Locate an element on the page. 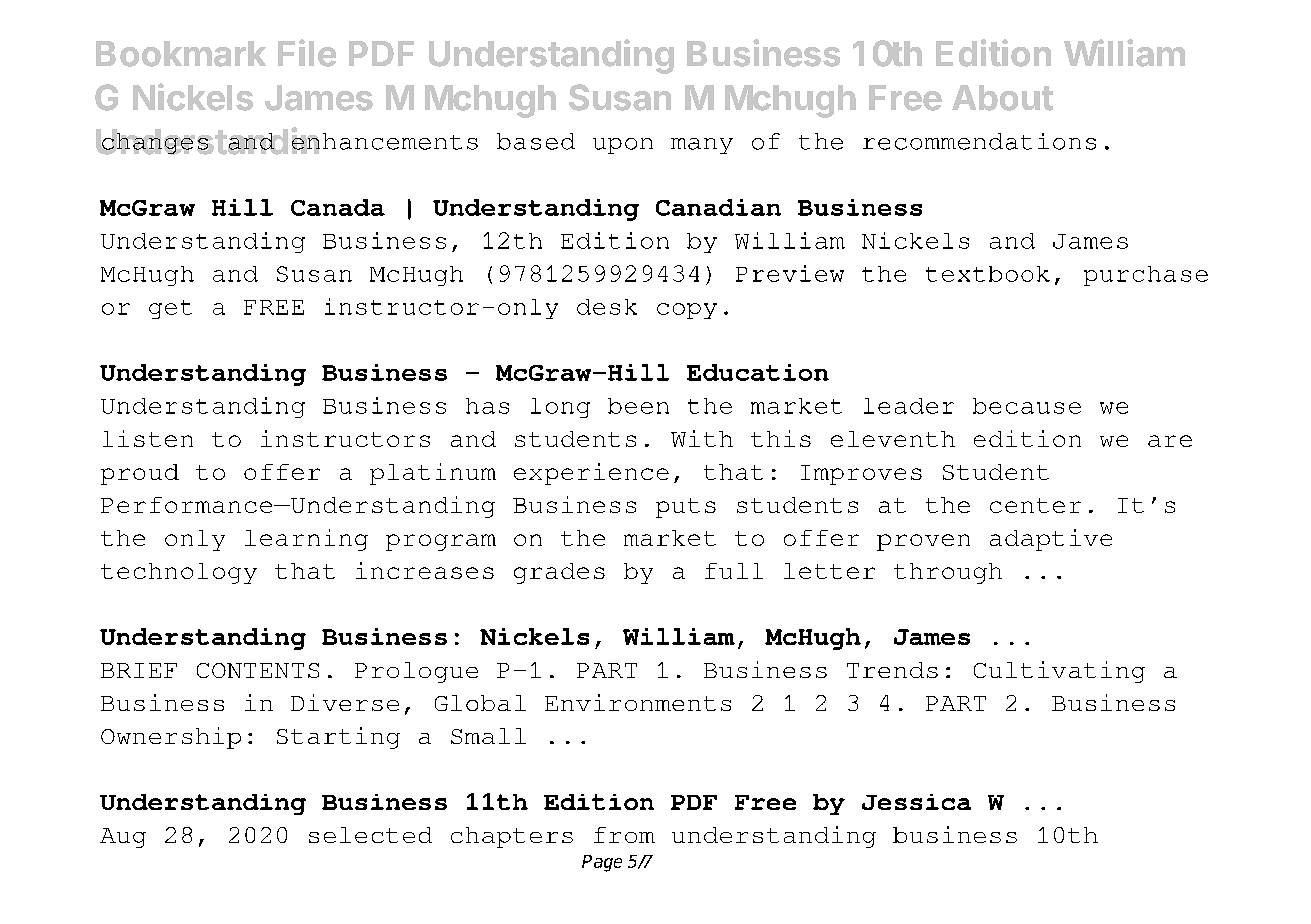 The width and height of the image is (1311, 924). upon is located at coordinates (623, 146).
